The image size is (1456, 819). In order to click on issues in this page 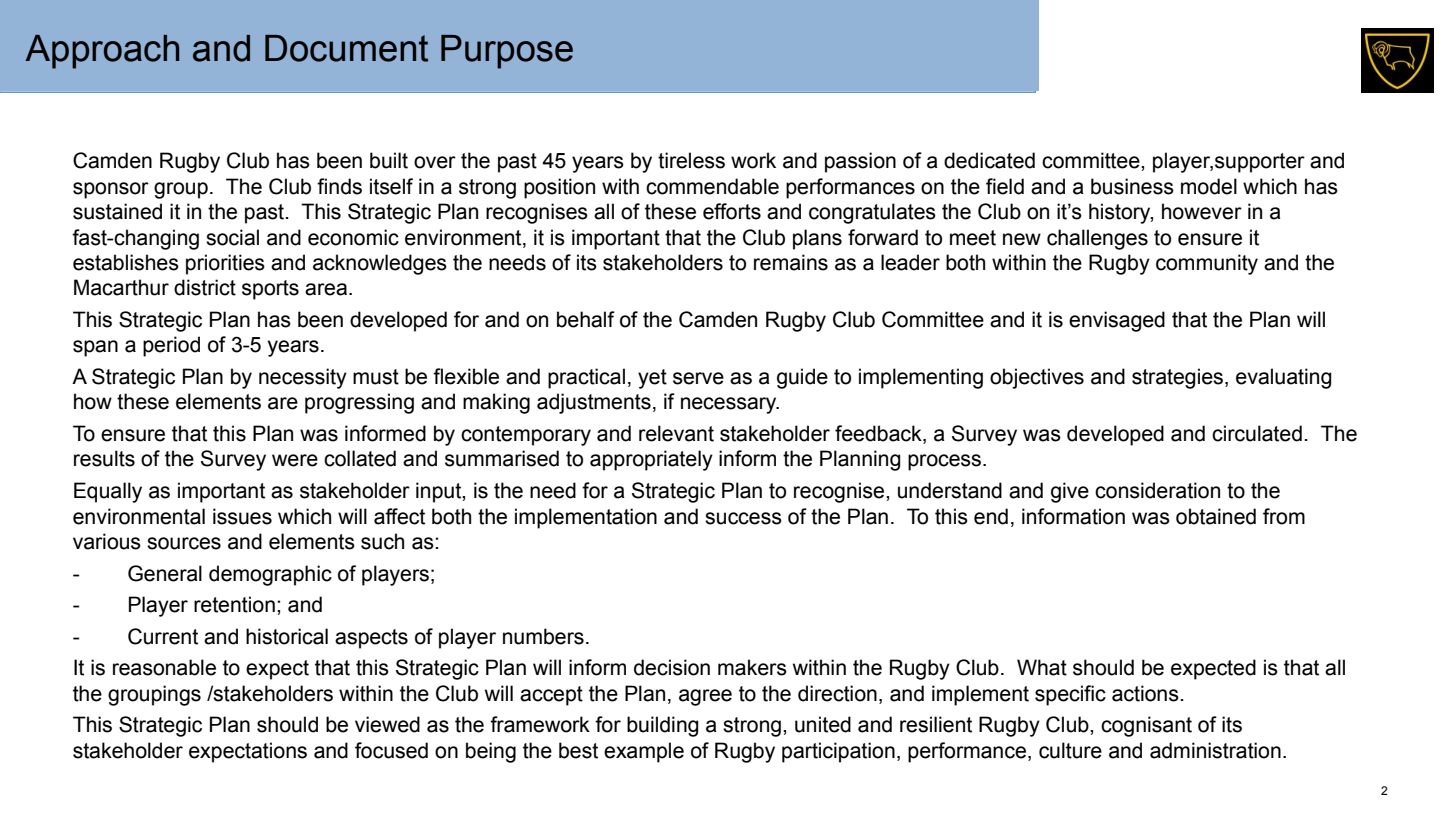, I will do `click(242, 516)`.
